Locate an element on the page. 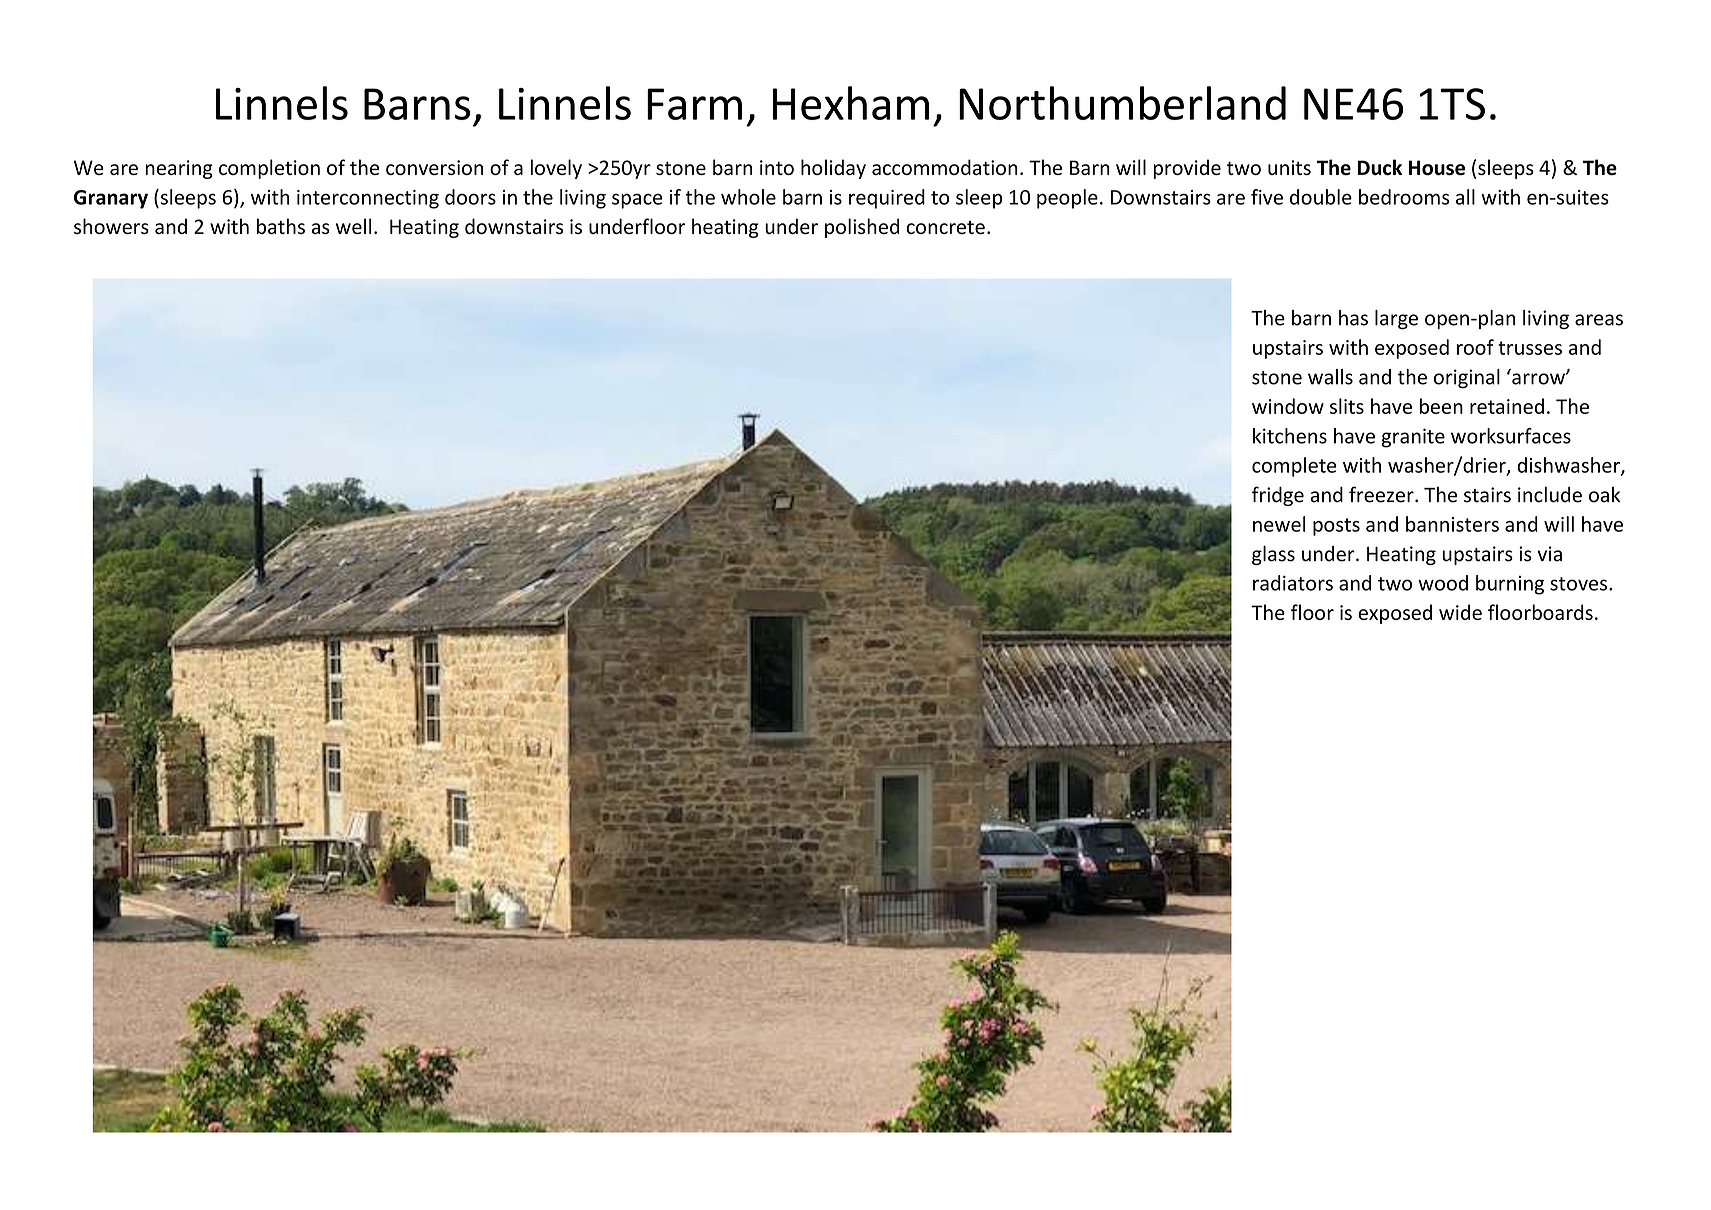  fridge is located at coordinates (1278, 496).
